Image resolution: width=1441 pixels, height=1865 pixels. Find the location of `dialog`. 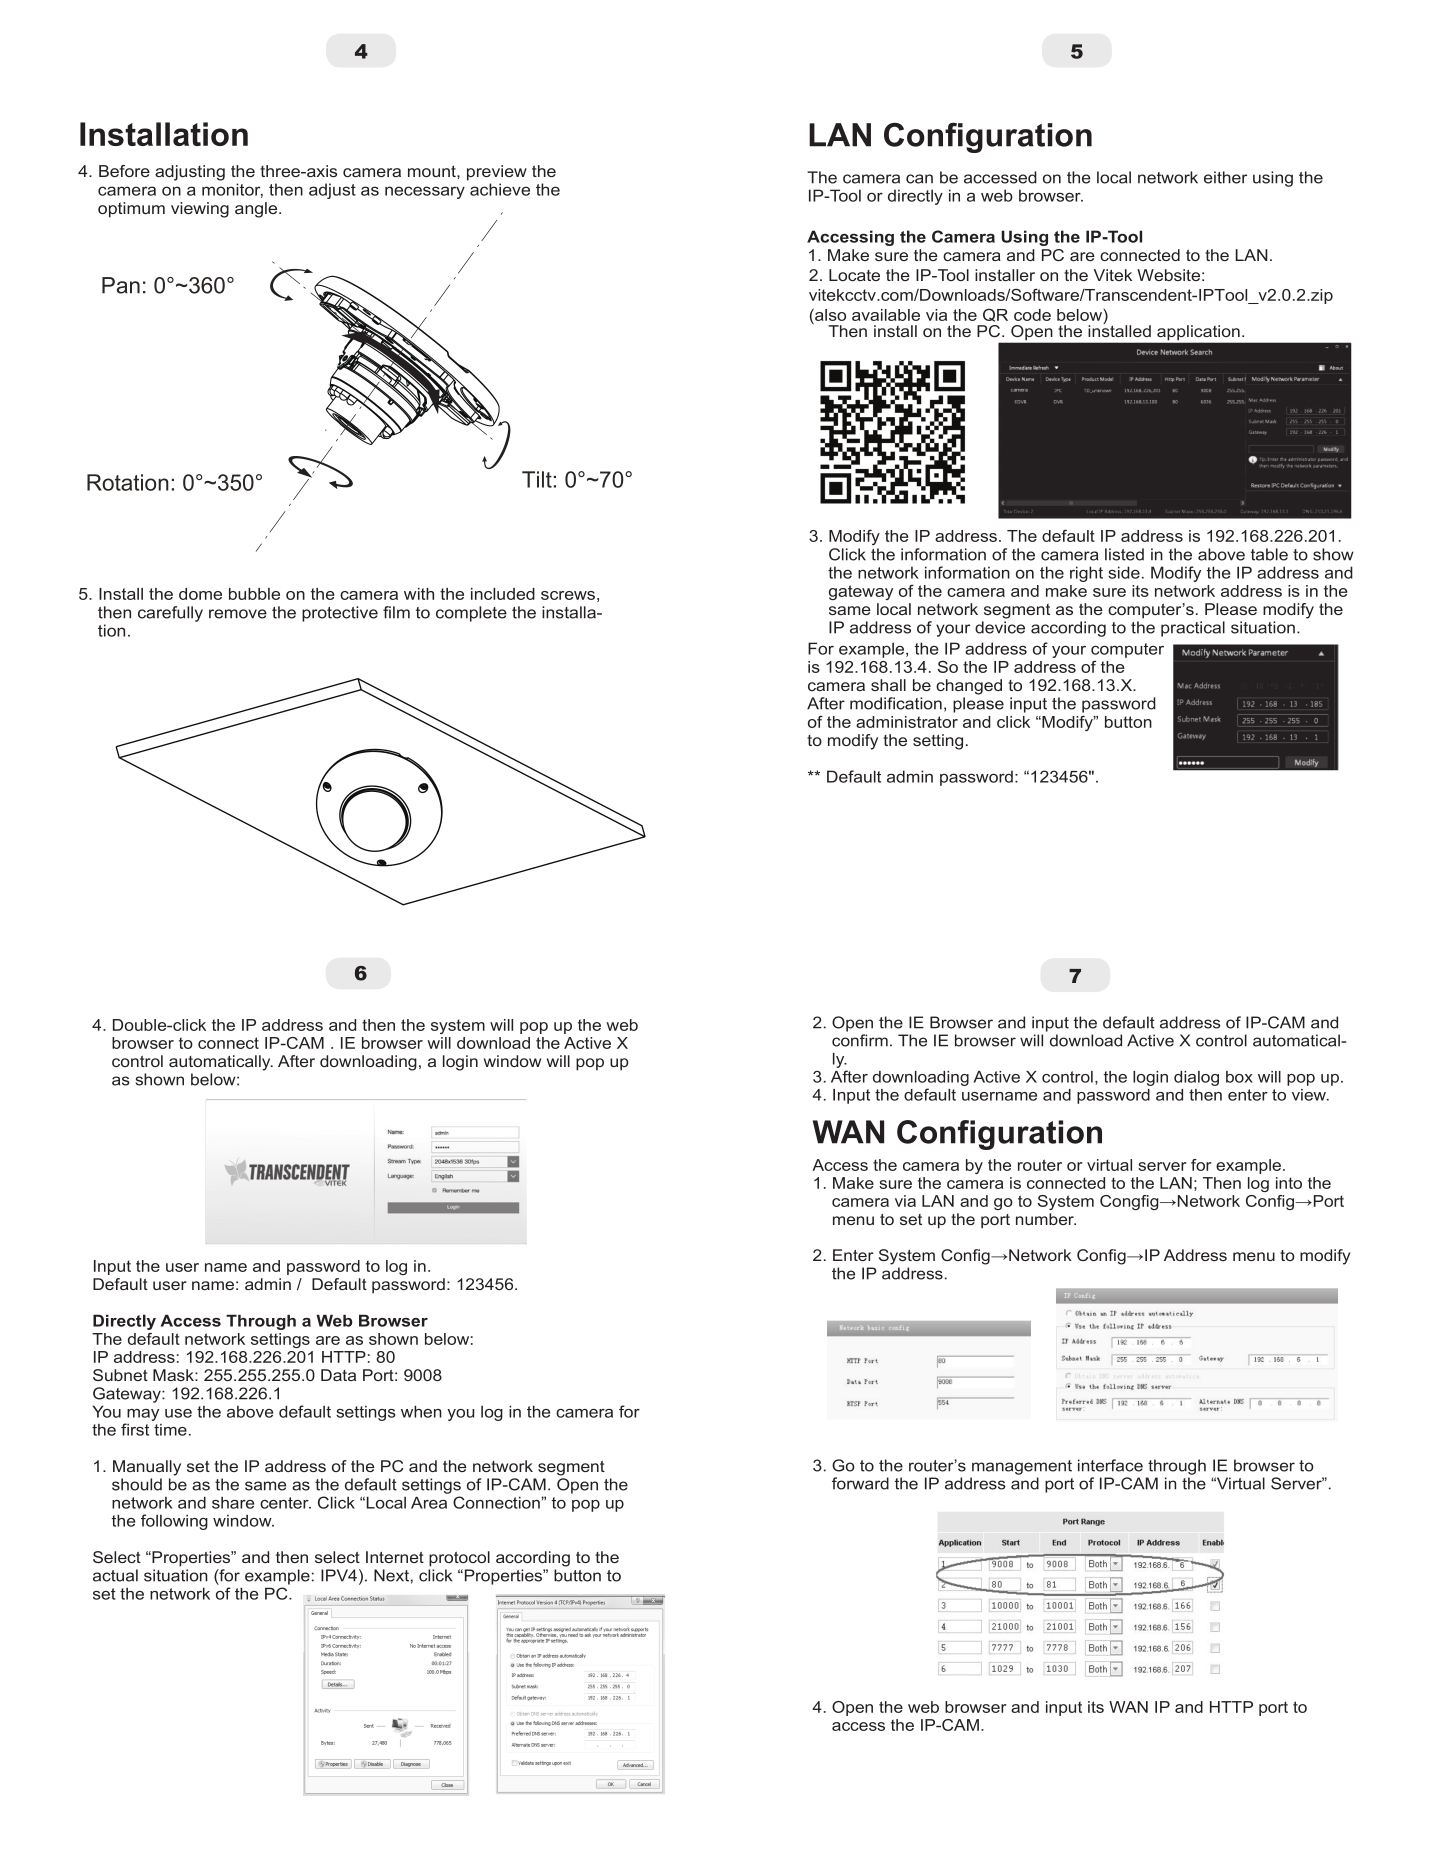

dialog is located at coordinates (1196, 1078).
